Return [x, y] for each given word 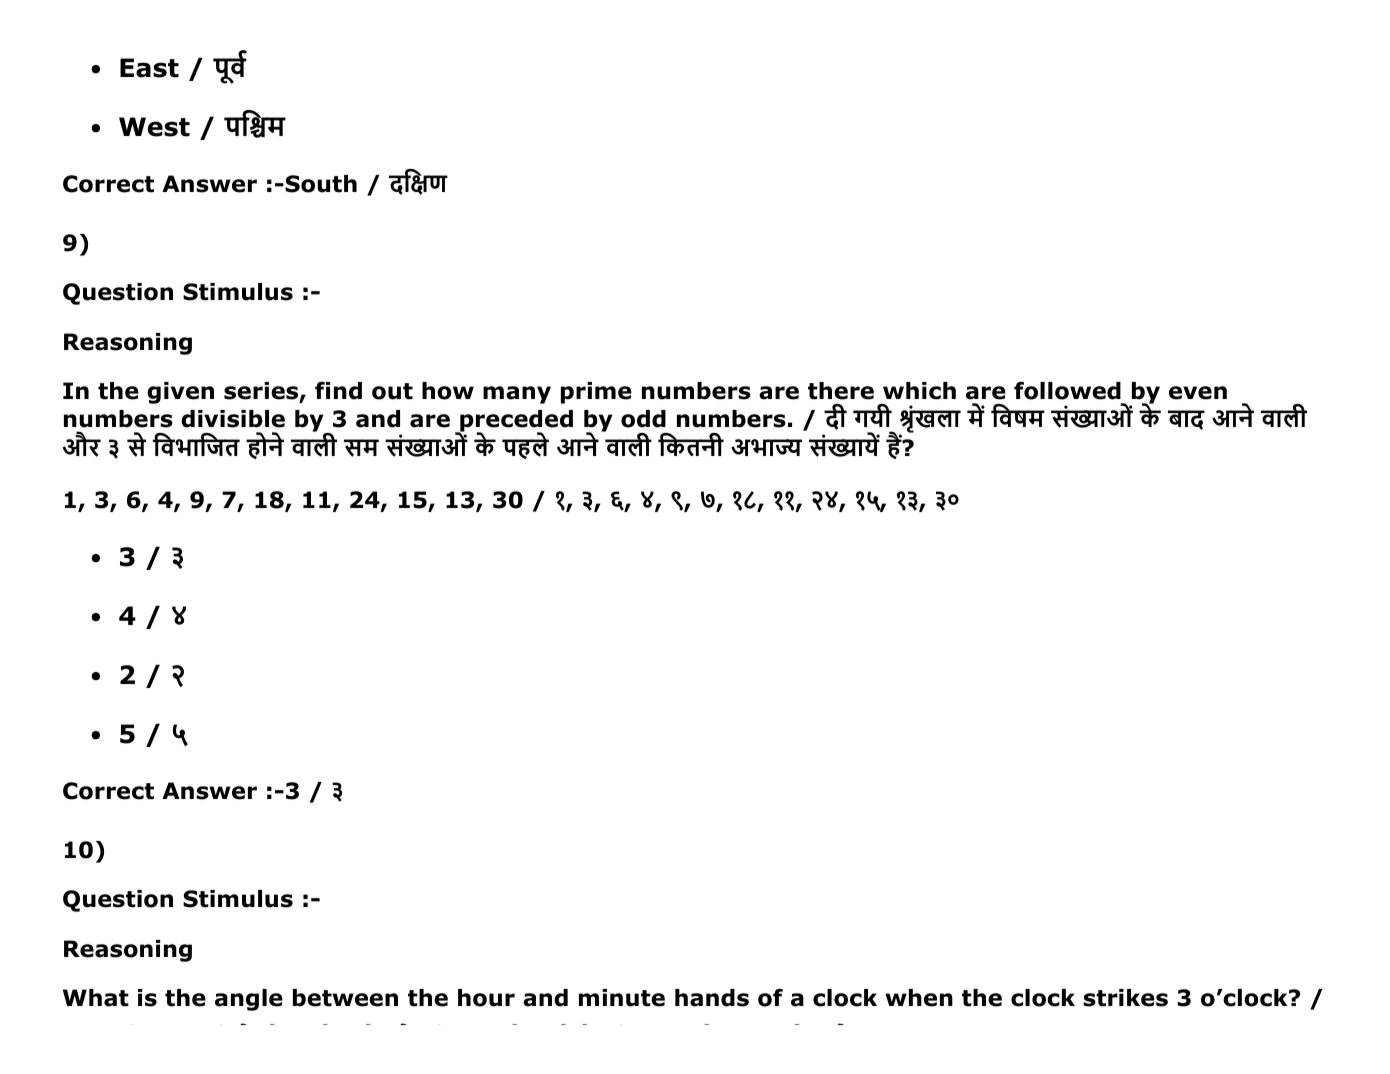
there [841, 391]
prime [596, 393]
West [154, 127]
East [149, 68]
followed [1067, 391]
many [517, 395]
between [345, 998]
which [919, 391]
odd [643, 419]
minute [622, 998]
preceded [515, 422]
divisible [233, 419]
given [180, 393]
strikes [1125, 998]
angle [249, 1000]
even [1198, 393]
